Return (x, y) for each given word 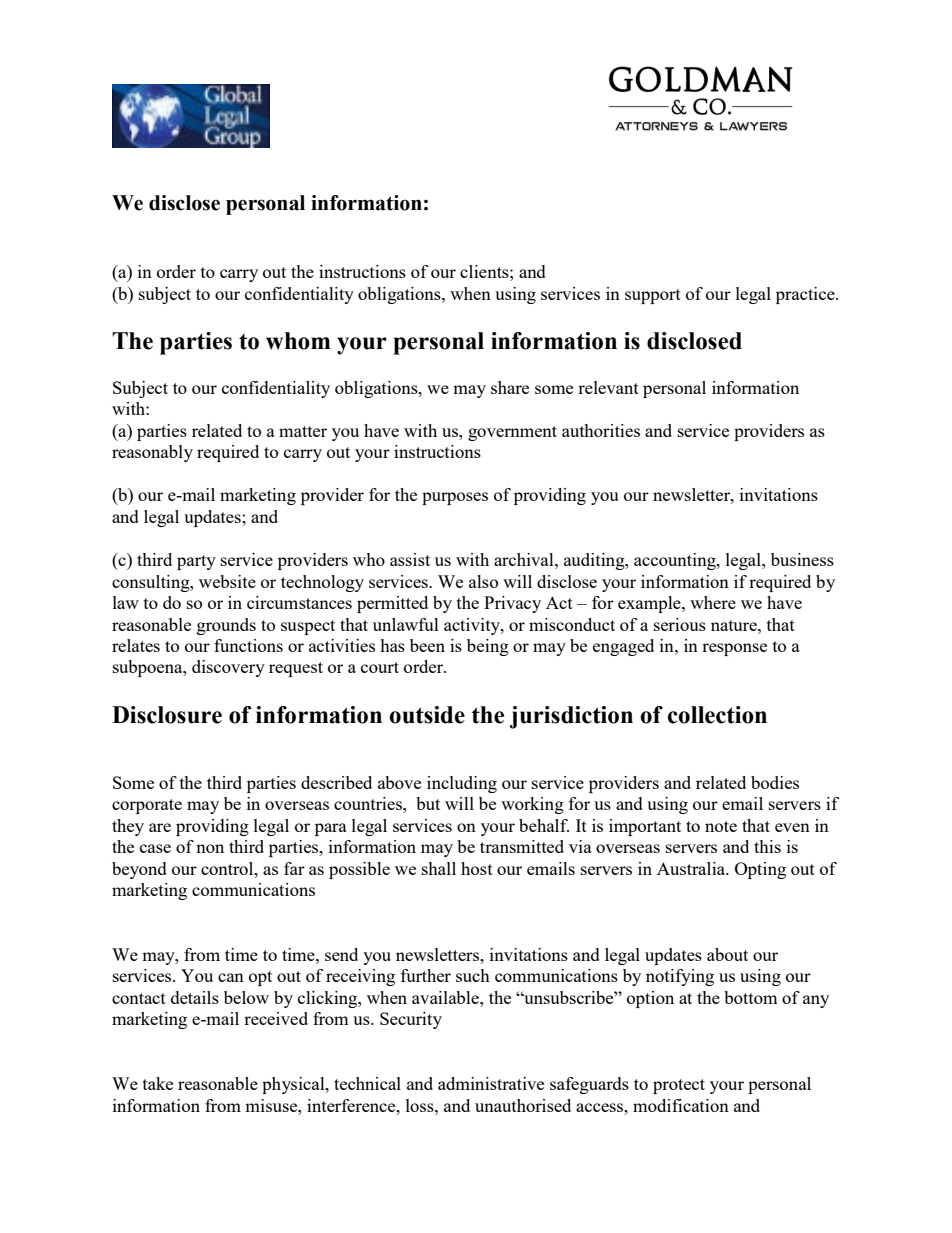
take (158, 1083)
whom (298, 341)
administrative (491, 1083)
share (510, 387)
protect (679, 1086)
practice (806, 295)
